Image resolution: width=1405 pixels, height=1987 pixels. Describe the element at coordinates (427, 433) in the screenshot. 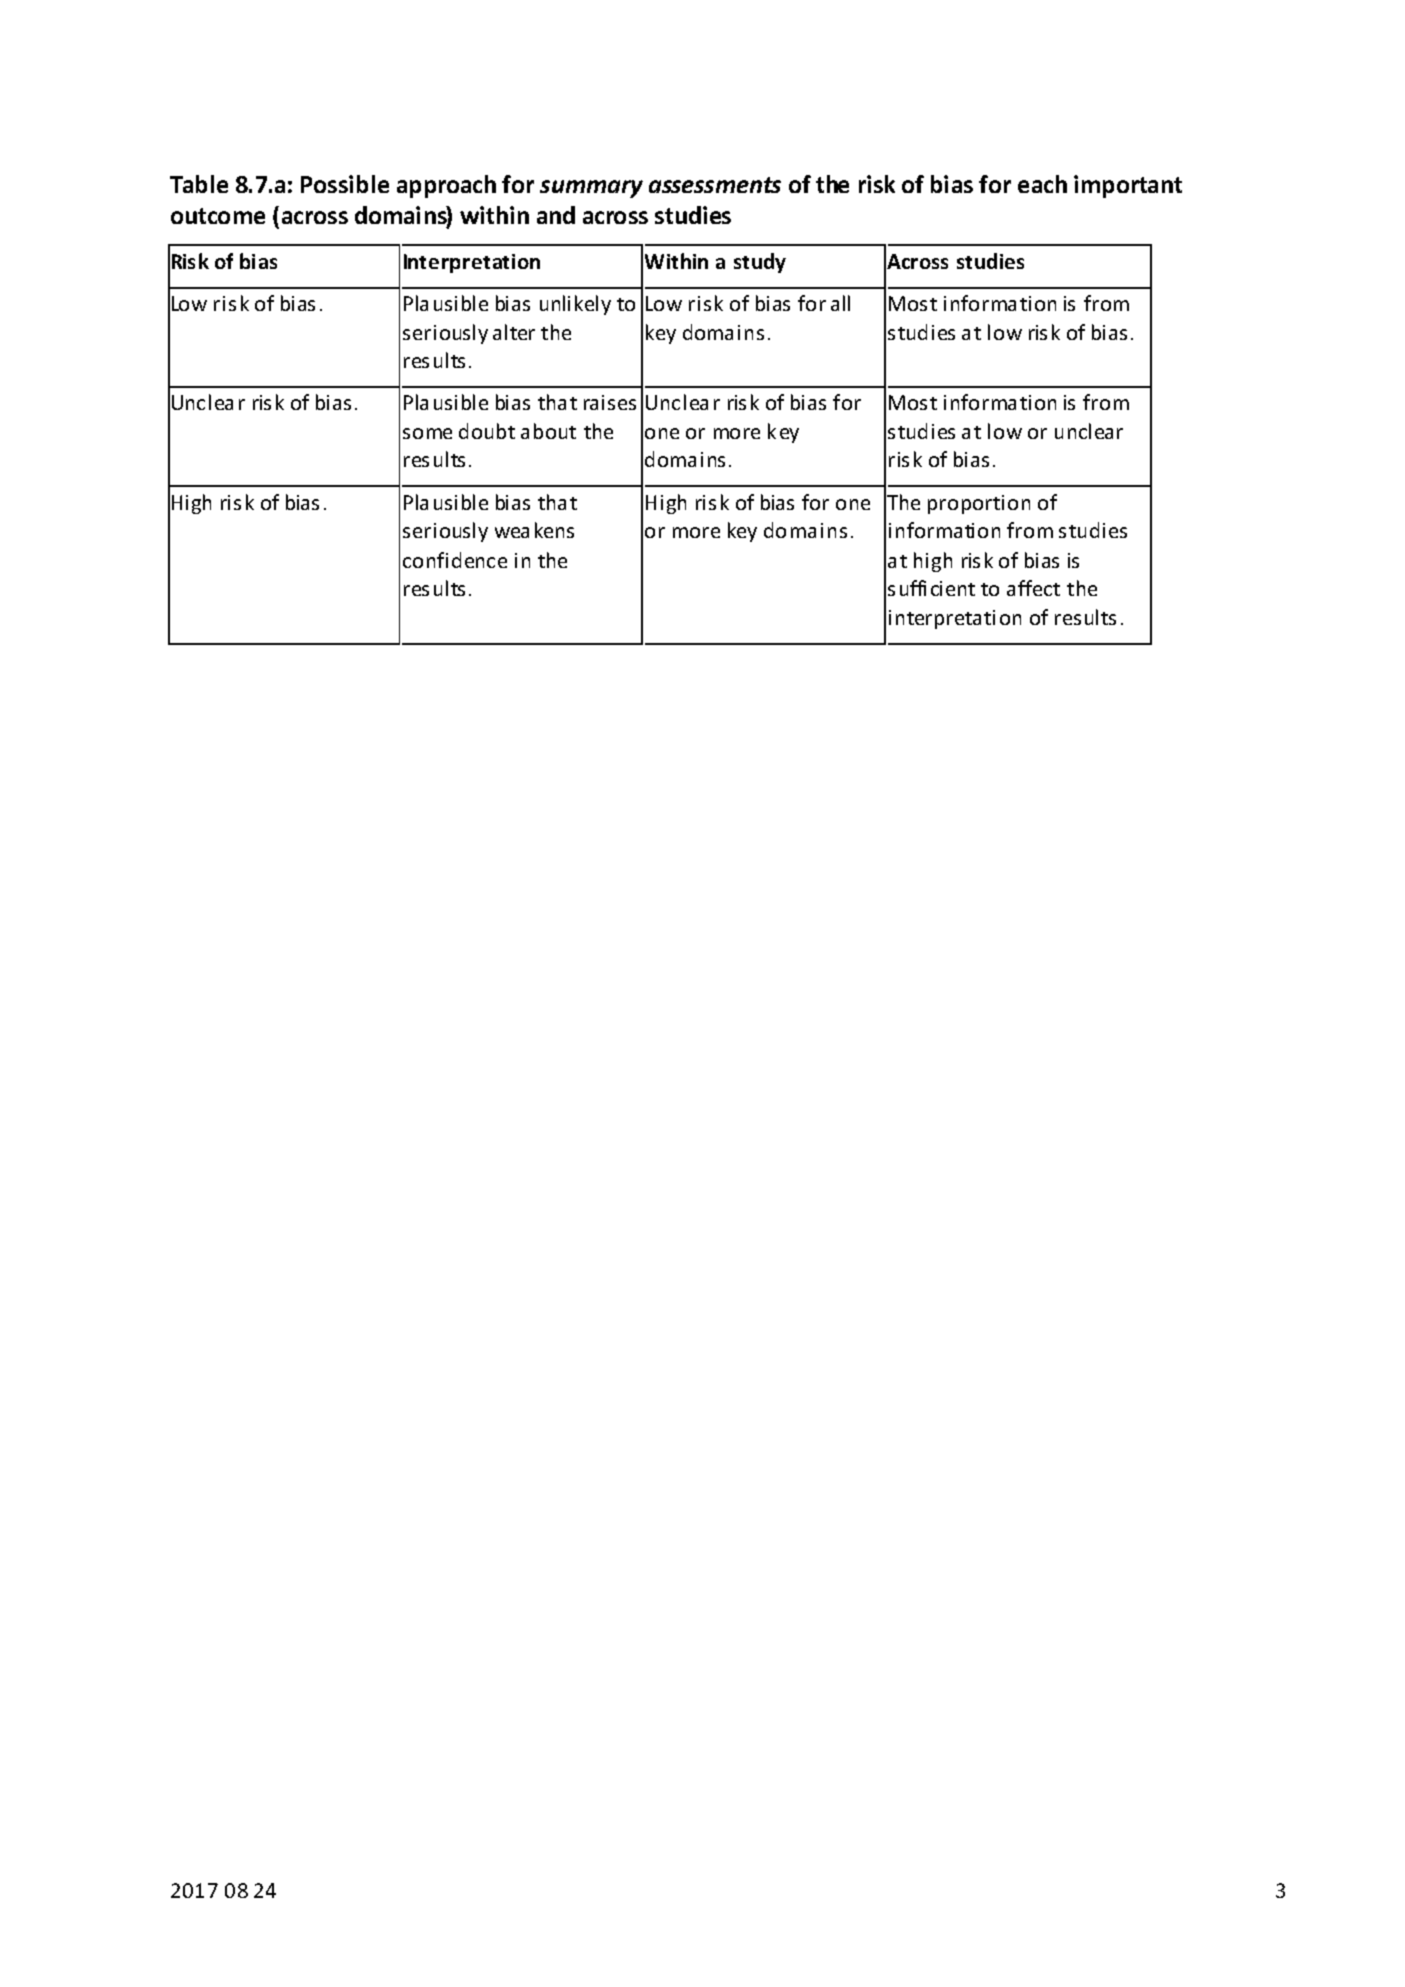

I see `some` at that location.
